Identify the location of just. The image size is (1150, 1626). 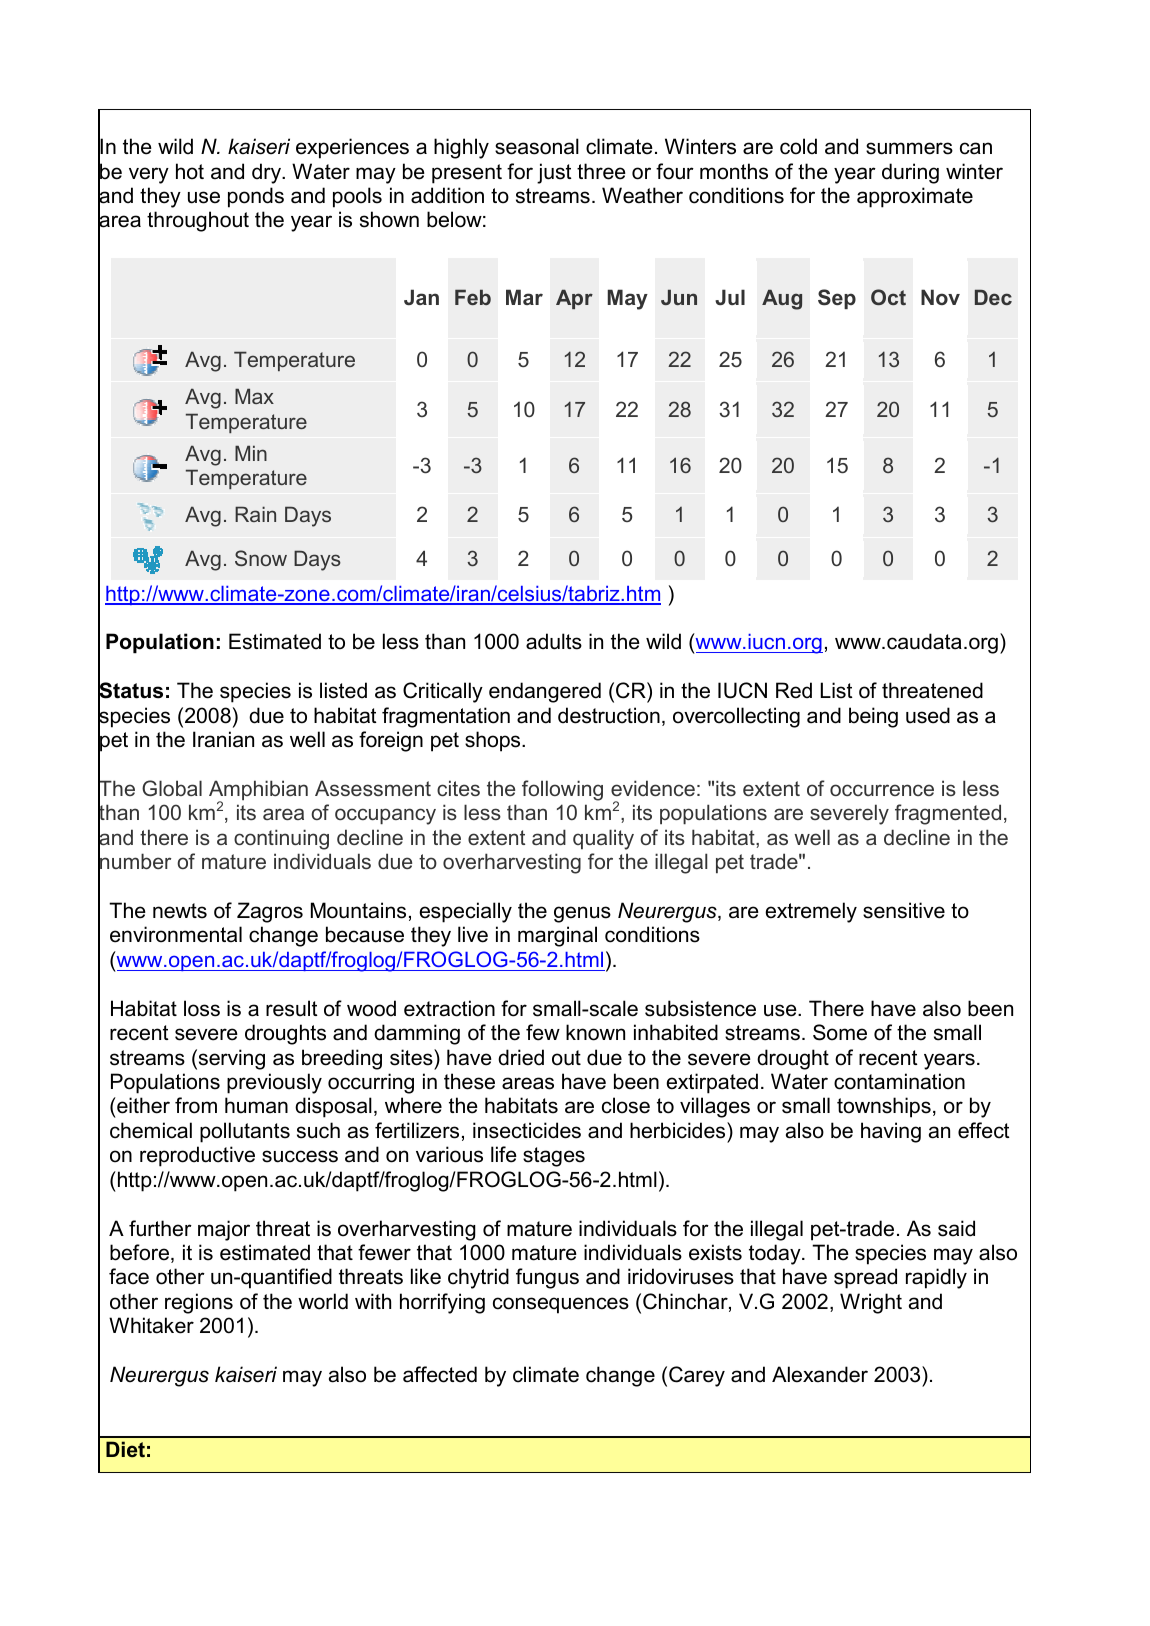
(554, 173).
